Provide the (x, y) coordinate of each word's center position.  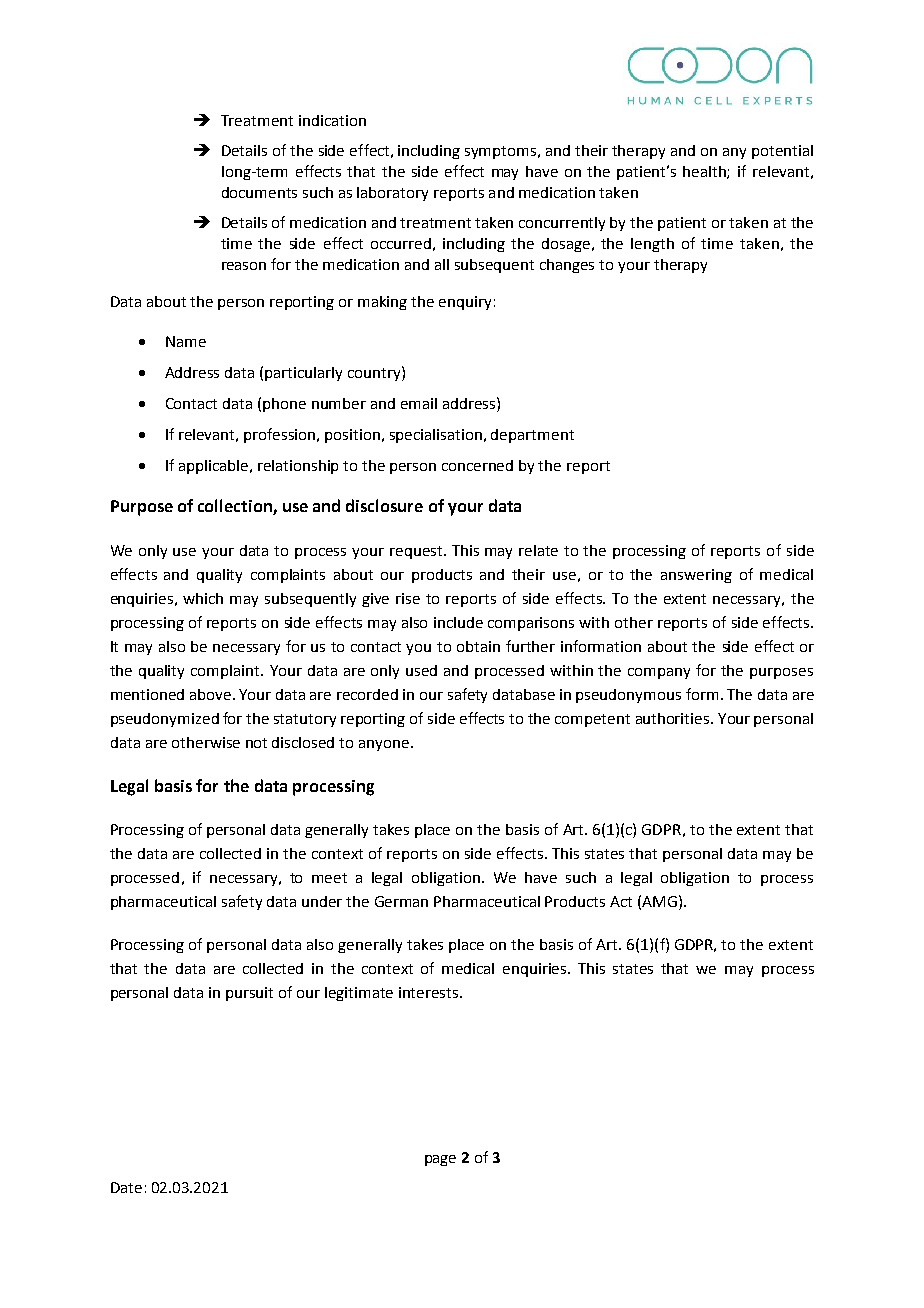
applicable (215, 467)
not (256, 743)
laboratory (392, 194)
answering (696, 576)
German (401, 901)
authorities (674, 718)
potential (782, 152)
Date (126, 1187)
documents (259, 192)
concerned (477, 465)
